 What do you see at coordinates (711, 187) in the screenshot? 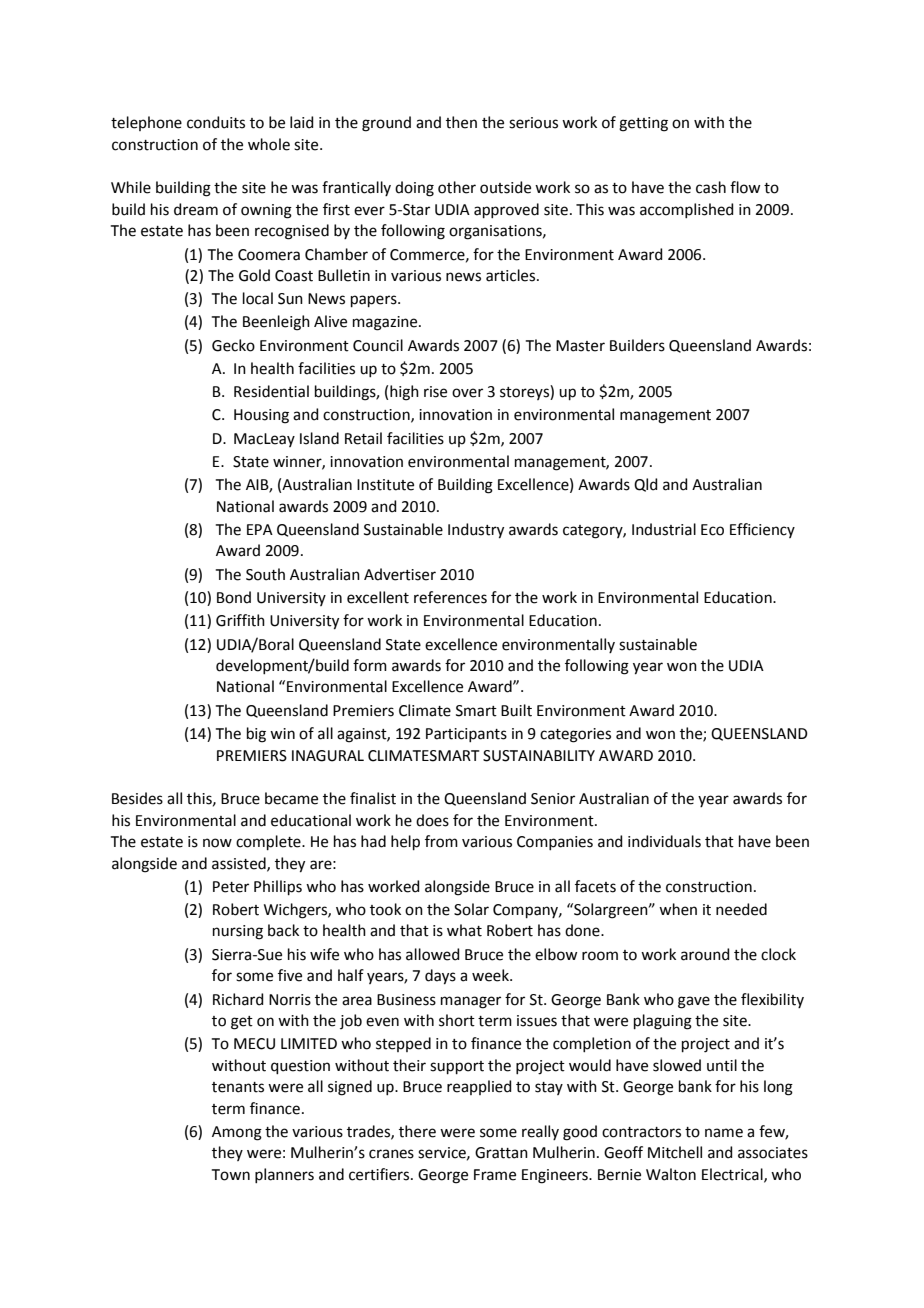
I see `cash` at bounding box center [711, 187].
